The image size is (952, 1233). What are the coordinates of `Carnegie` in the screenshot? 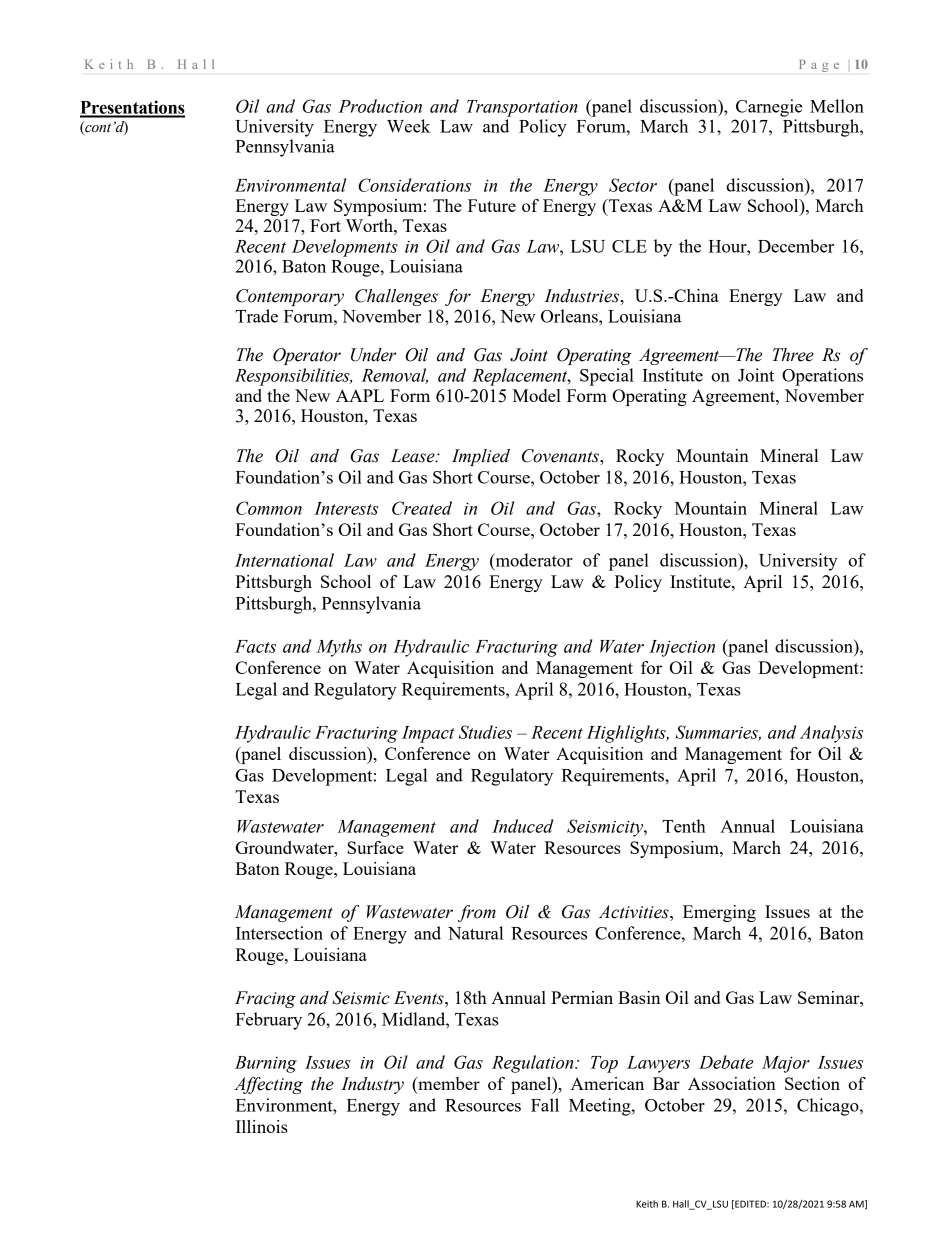 It's located at (769, 108).
